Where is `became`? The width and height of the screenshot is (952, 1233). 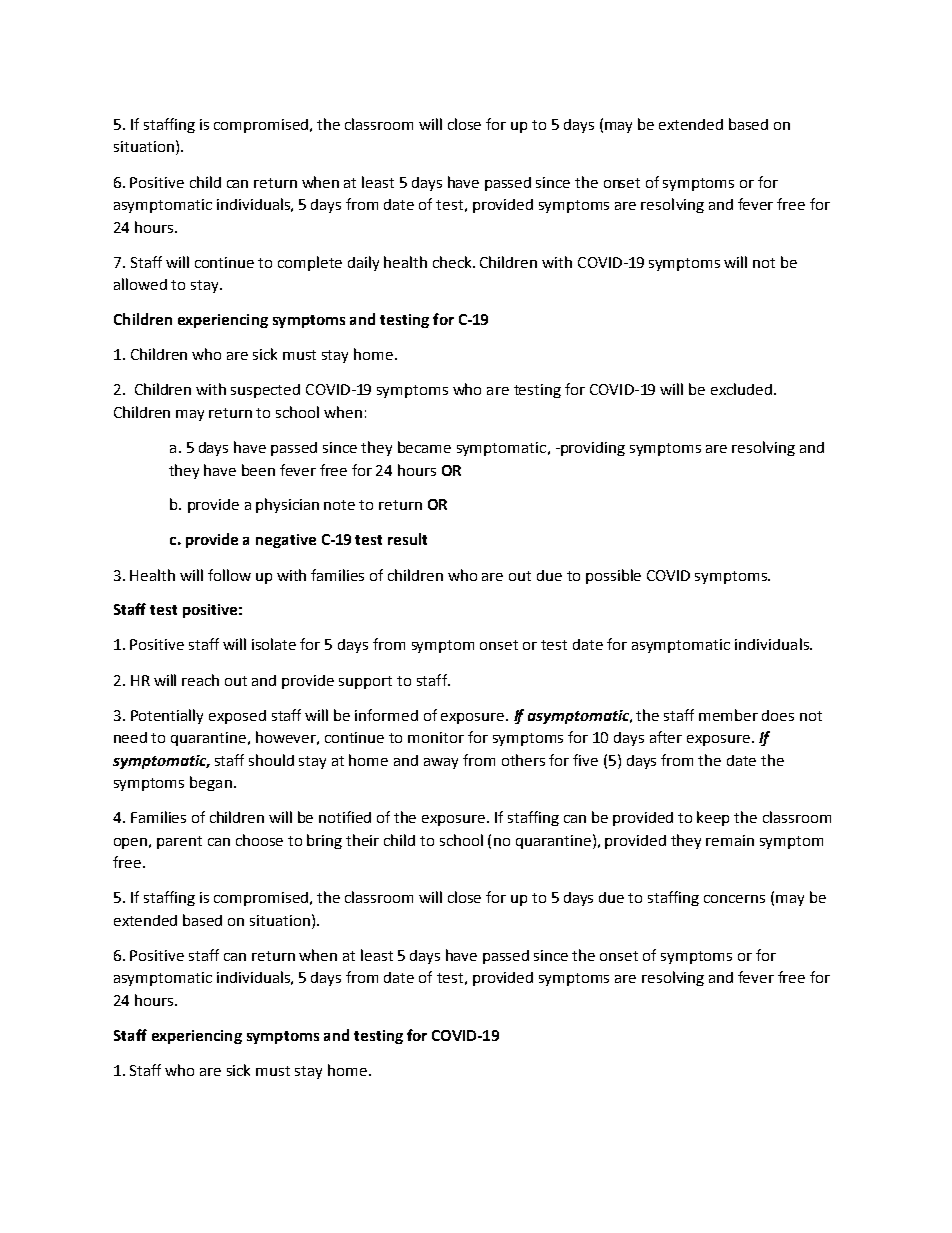
became is located at coordinates (424, 447).
